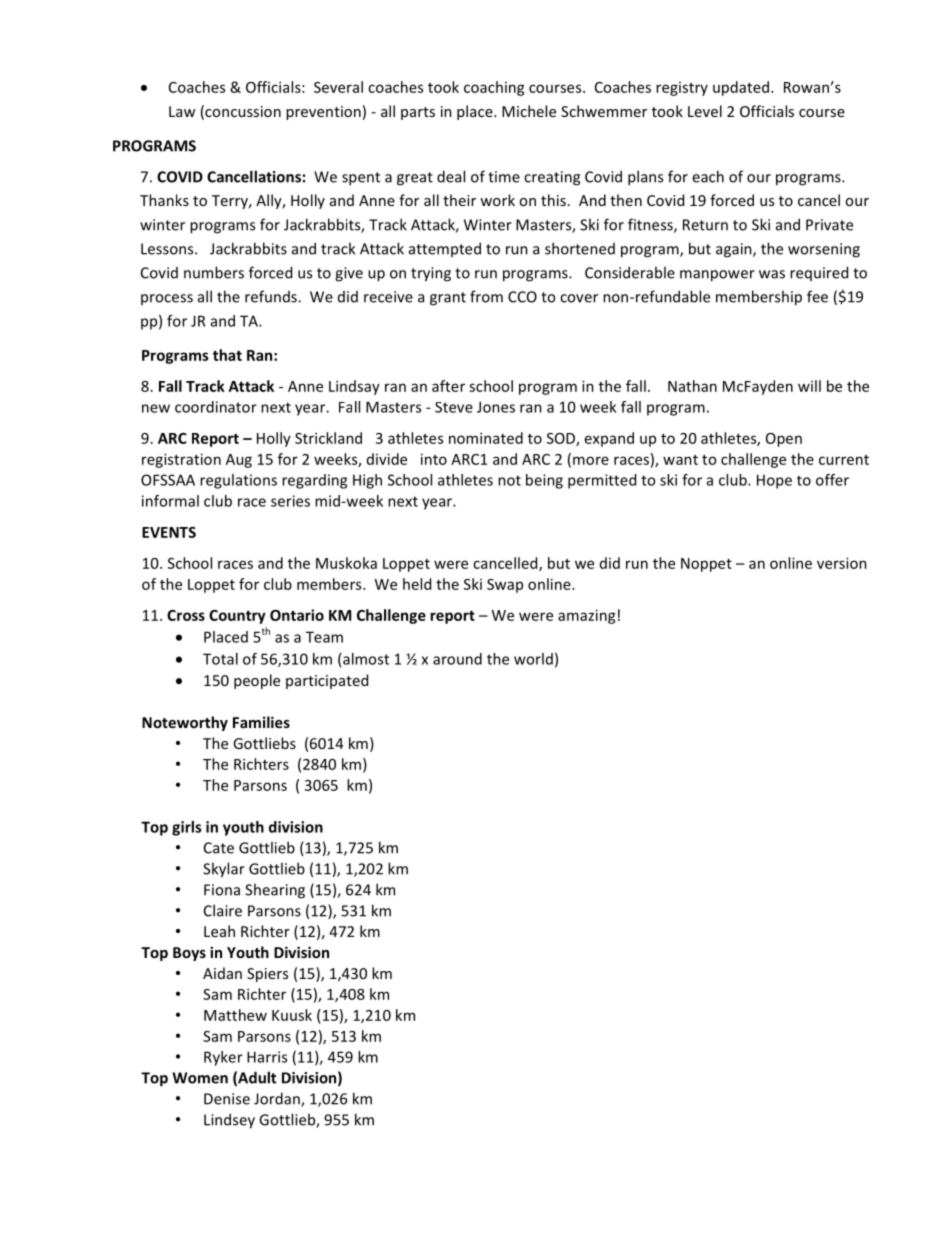  Describe the element at coordinates (227, 1099) in the screenshot. I see `Denise` at that location.
